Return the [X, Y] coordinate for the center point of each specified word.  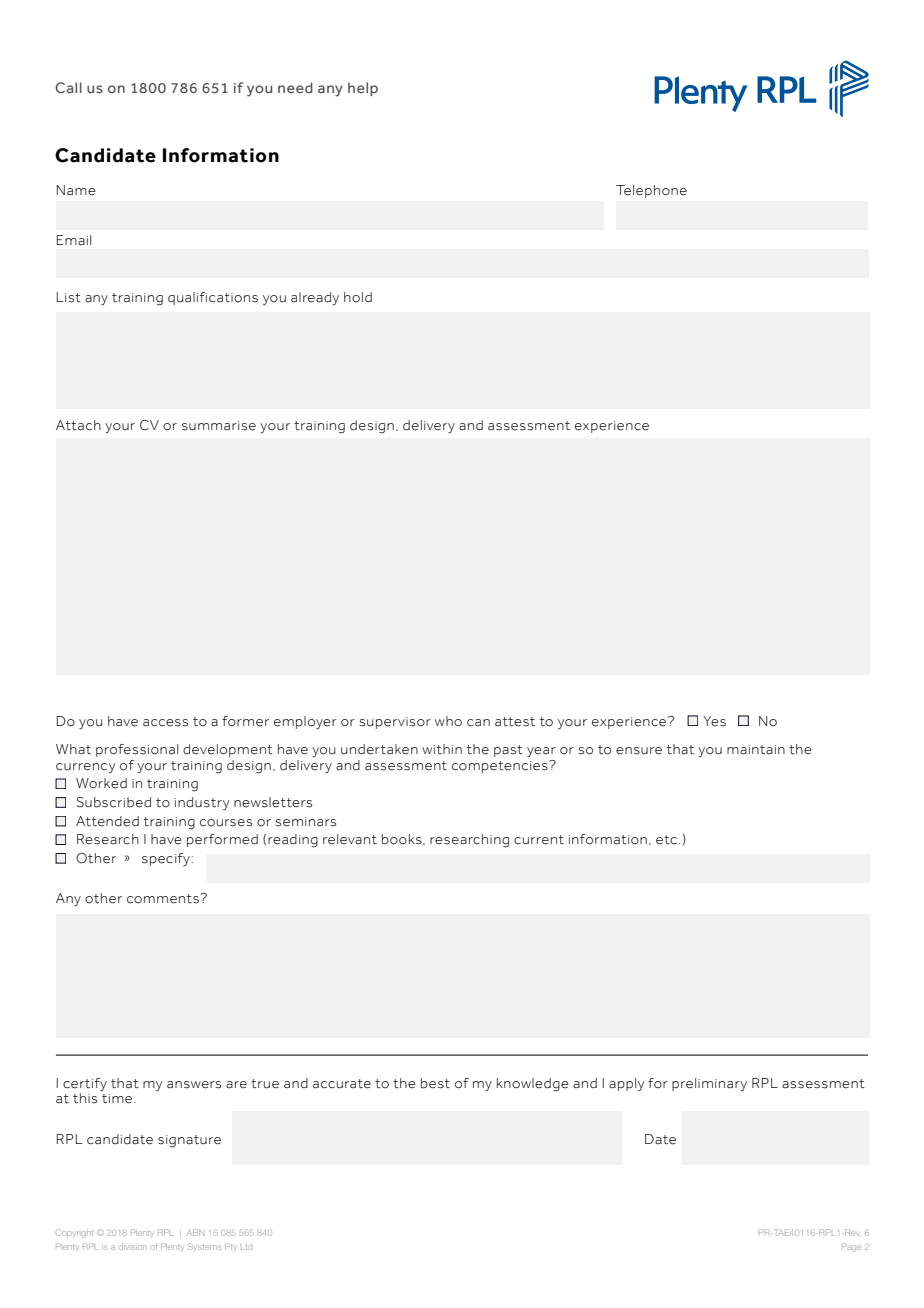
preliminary [709, 1084]
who [448, 721]
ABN [196, 1232]
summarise [219, 426]
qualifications [213, 298]
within [442, 749]
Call [68, 87]
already [315, 298]
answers [194, 1085]
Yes [714, 721]
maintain [756, 750]
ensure [639, 751]
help [363, 89]
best [435, 1083]
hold [358, 297]
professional [137, 750]
